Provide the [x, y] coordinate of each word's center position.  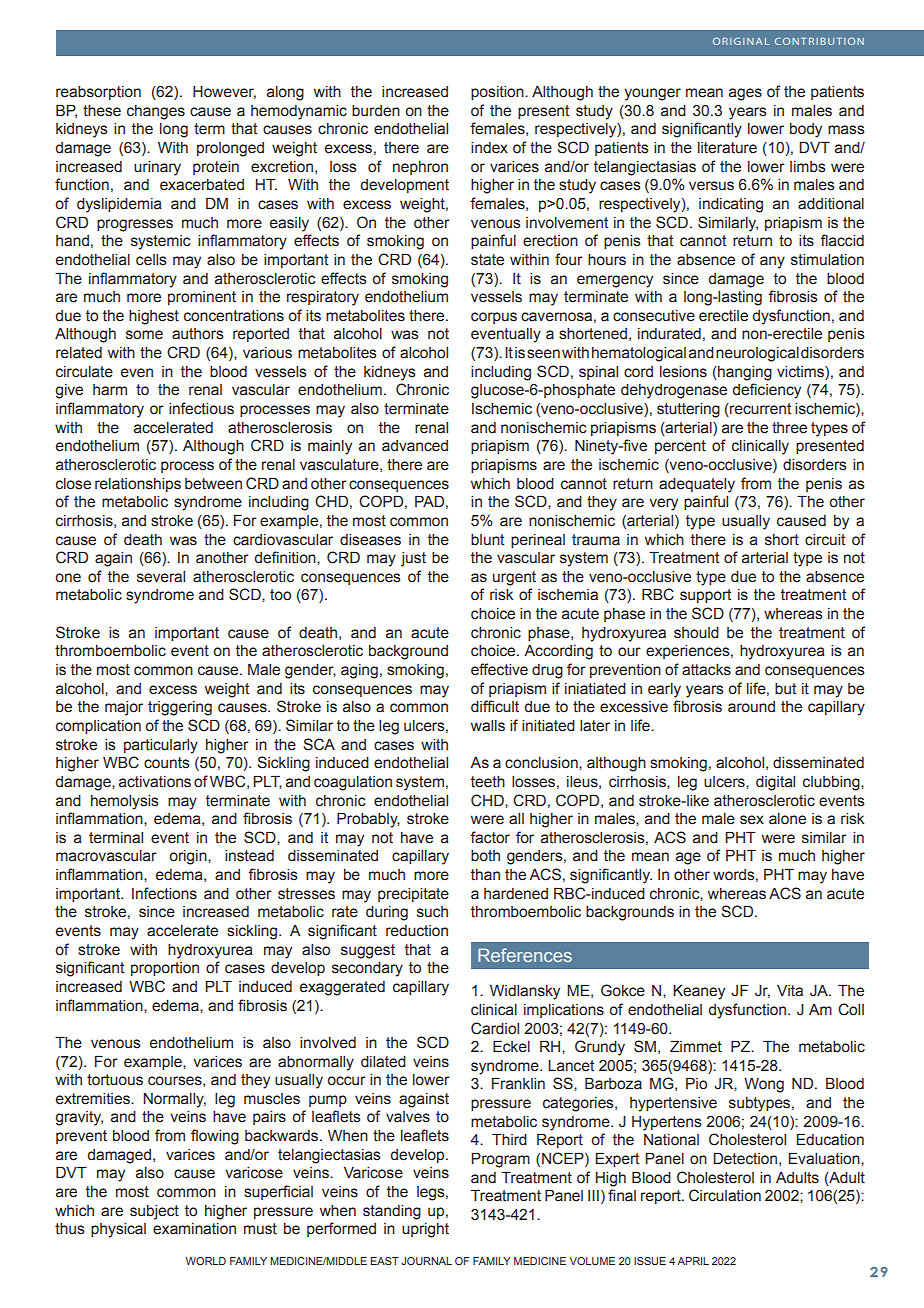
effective [499, 669]
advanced [415, 446]
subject [154, 1212]
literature [727, 148]
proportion [165, 969]
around [751, 707]
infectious [201, 408]
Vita [790, 991]
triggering [180, 708]
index [489, 148]
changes [156, 112]
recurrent [759, 410]
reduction [417, 931]
